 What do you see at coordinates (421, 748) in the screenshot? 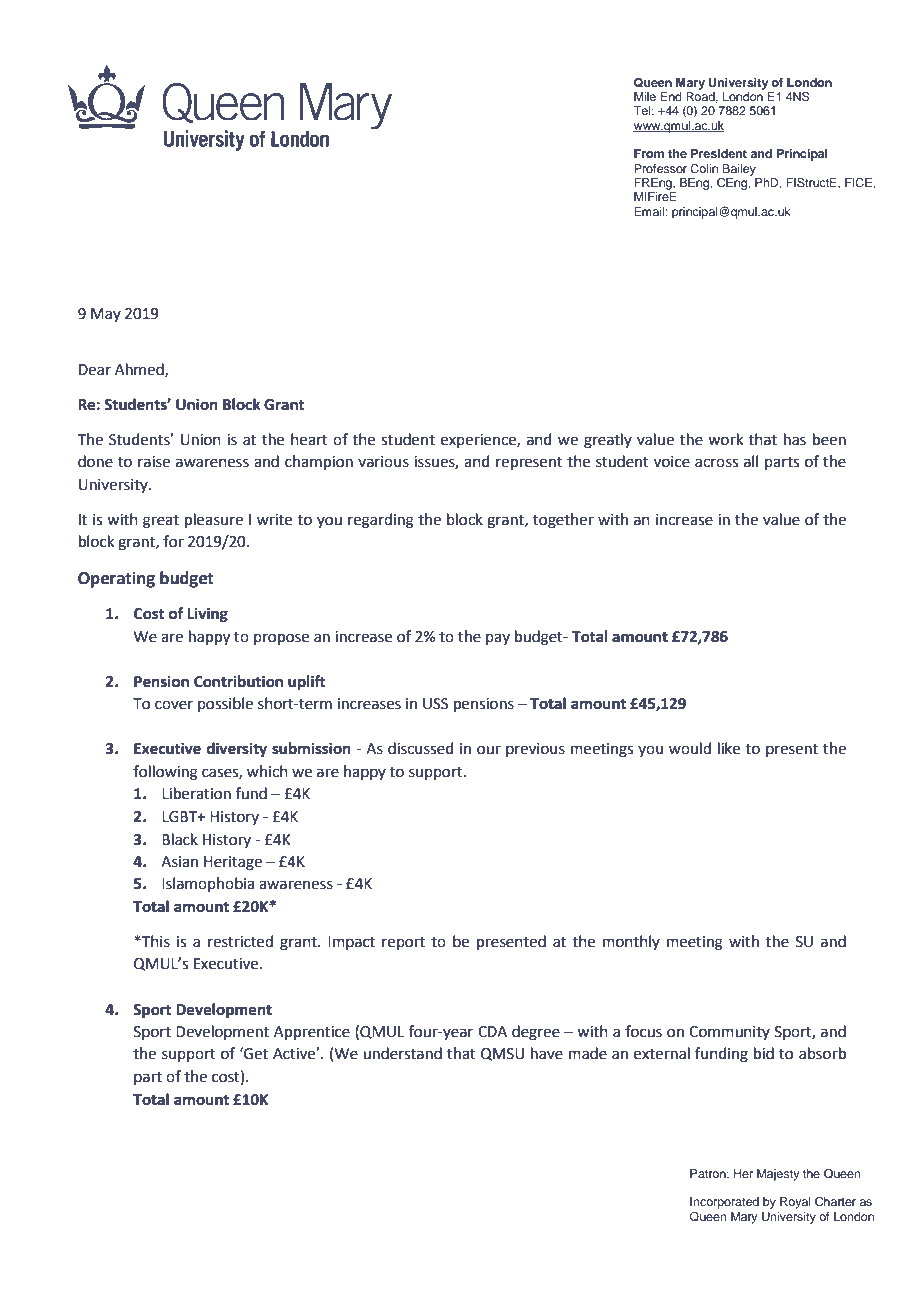
I see `discussed` at bounding box center [421, 748].
